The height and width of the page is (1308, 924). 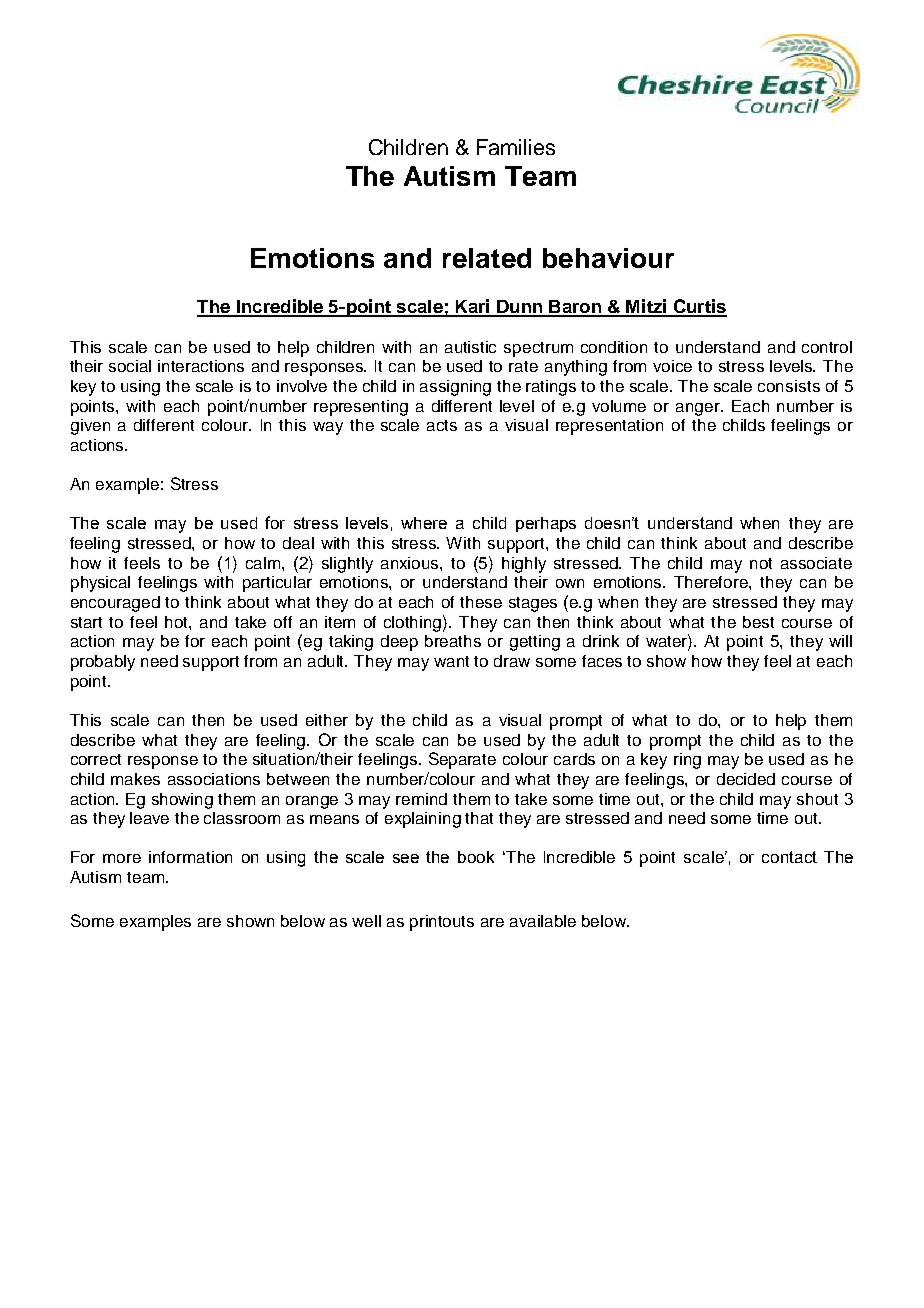 I want to click on given, so click(x=90, y=427).
